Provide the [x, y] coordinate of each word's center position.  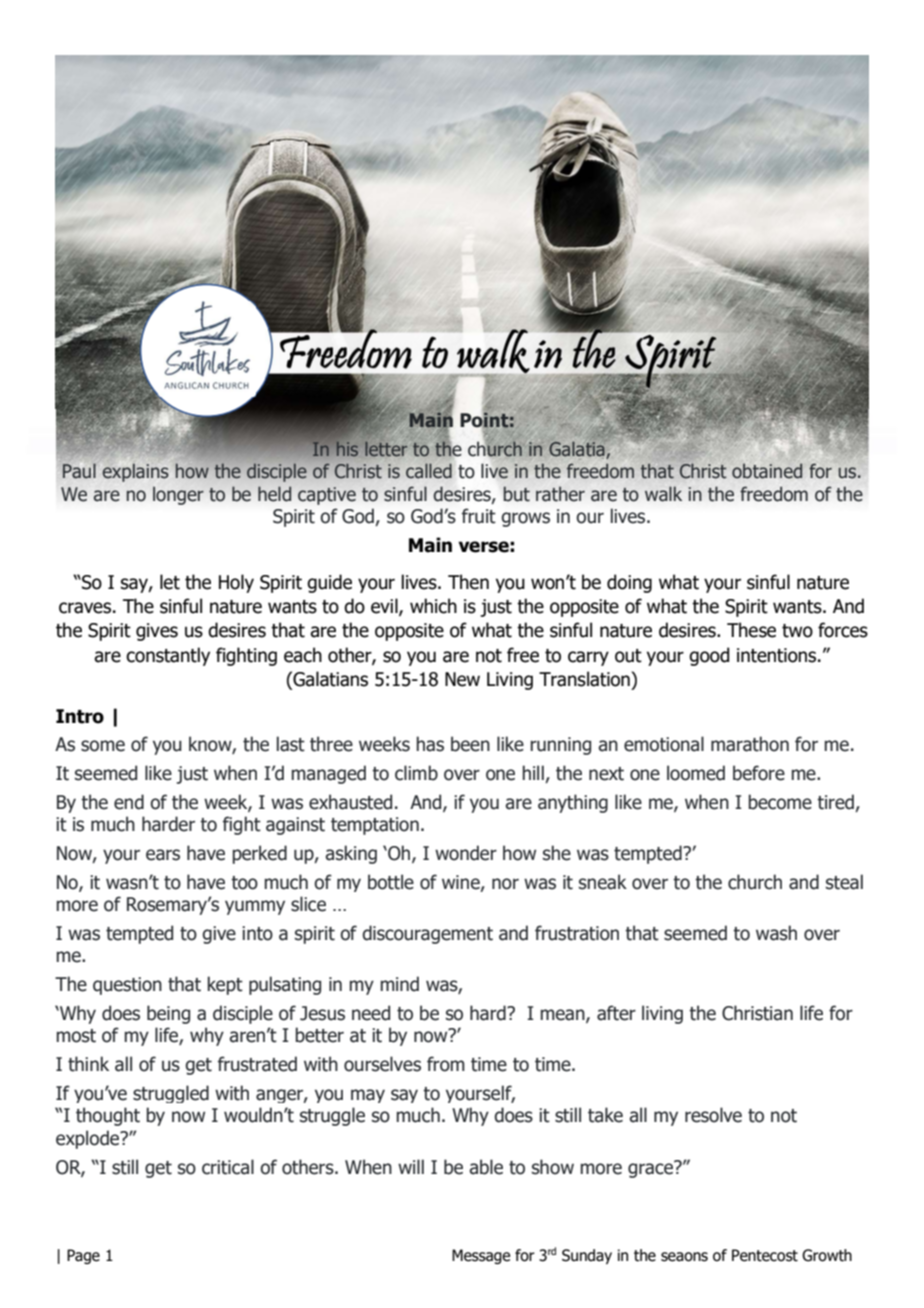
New [462, 679]
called [429, 471]
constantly [168, 656]
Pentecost [765, 1255]
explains [135, 472]
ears [163, 855]
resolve [713, 1115]
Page [83, 1256]
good [709, 656]
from [446, 1064]
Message [481, 1256]
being [168, 1014]
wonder [466, 853]
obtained [767, 471]
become [780, 802]
